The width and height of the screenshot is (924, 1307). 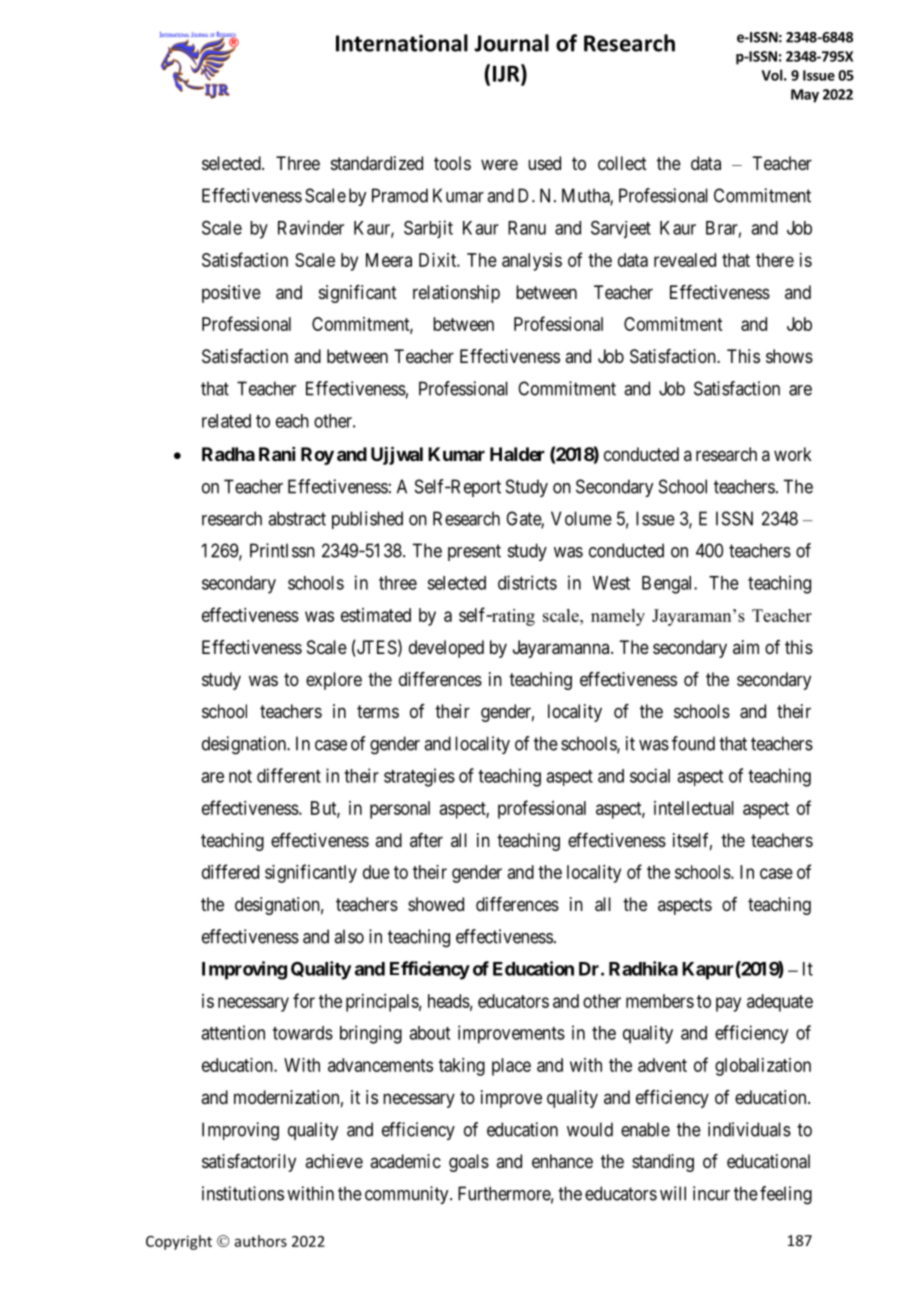 What do you see at coordinates (469, 1163) in the screenshot?
I see `goals` at bounding box center [469, 1163].
